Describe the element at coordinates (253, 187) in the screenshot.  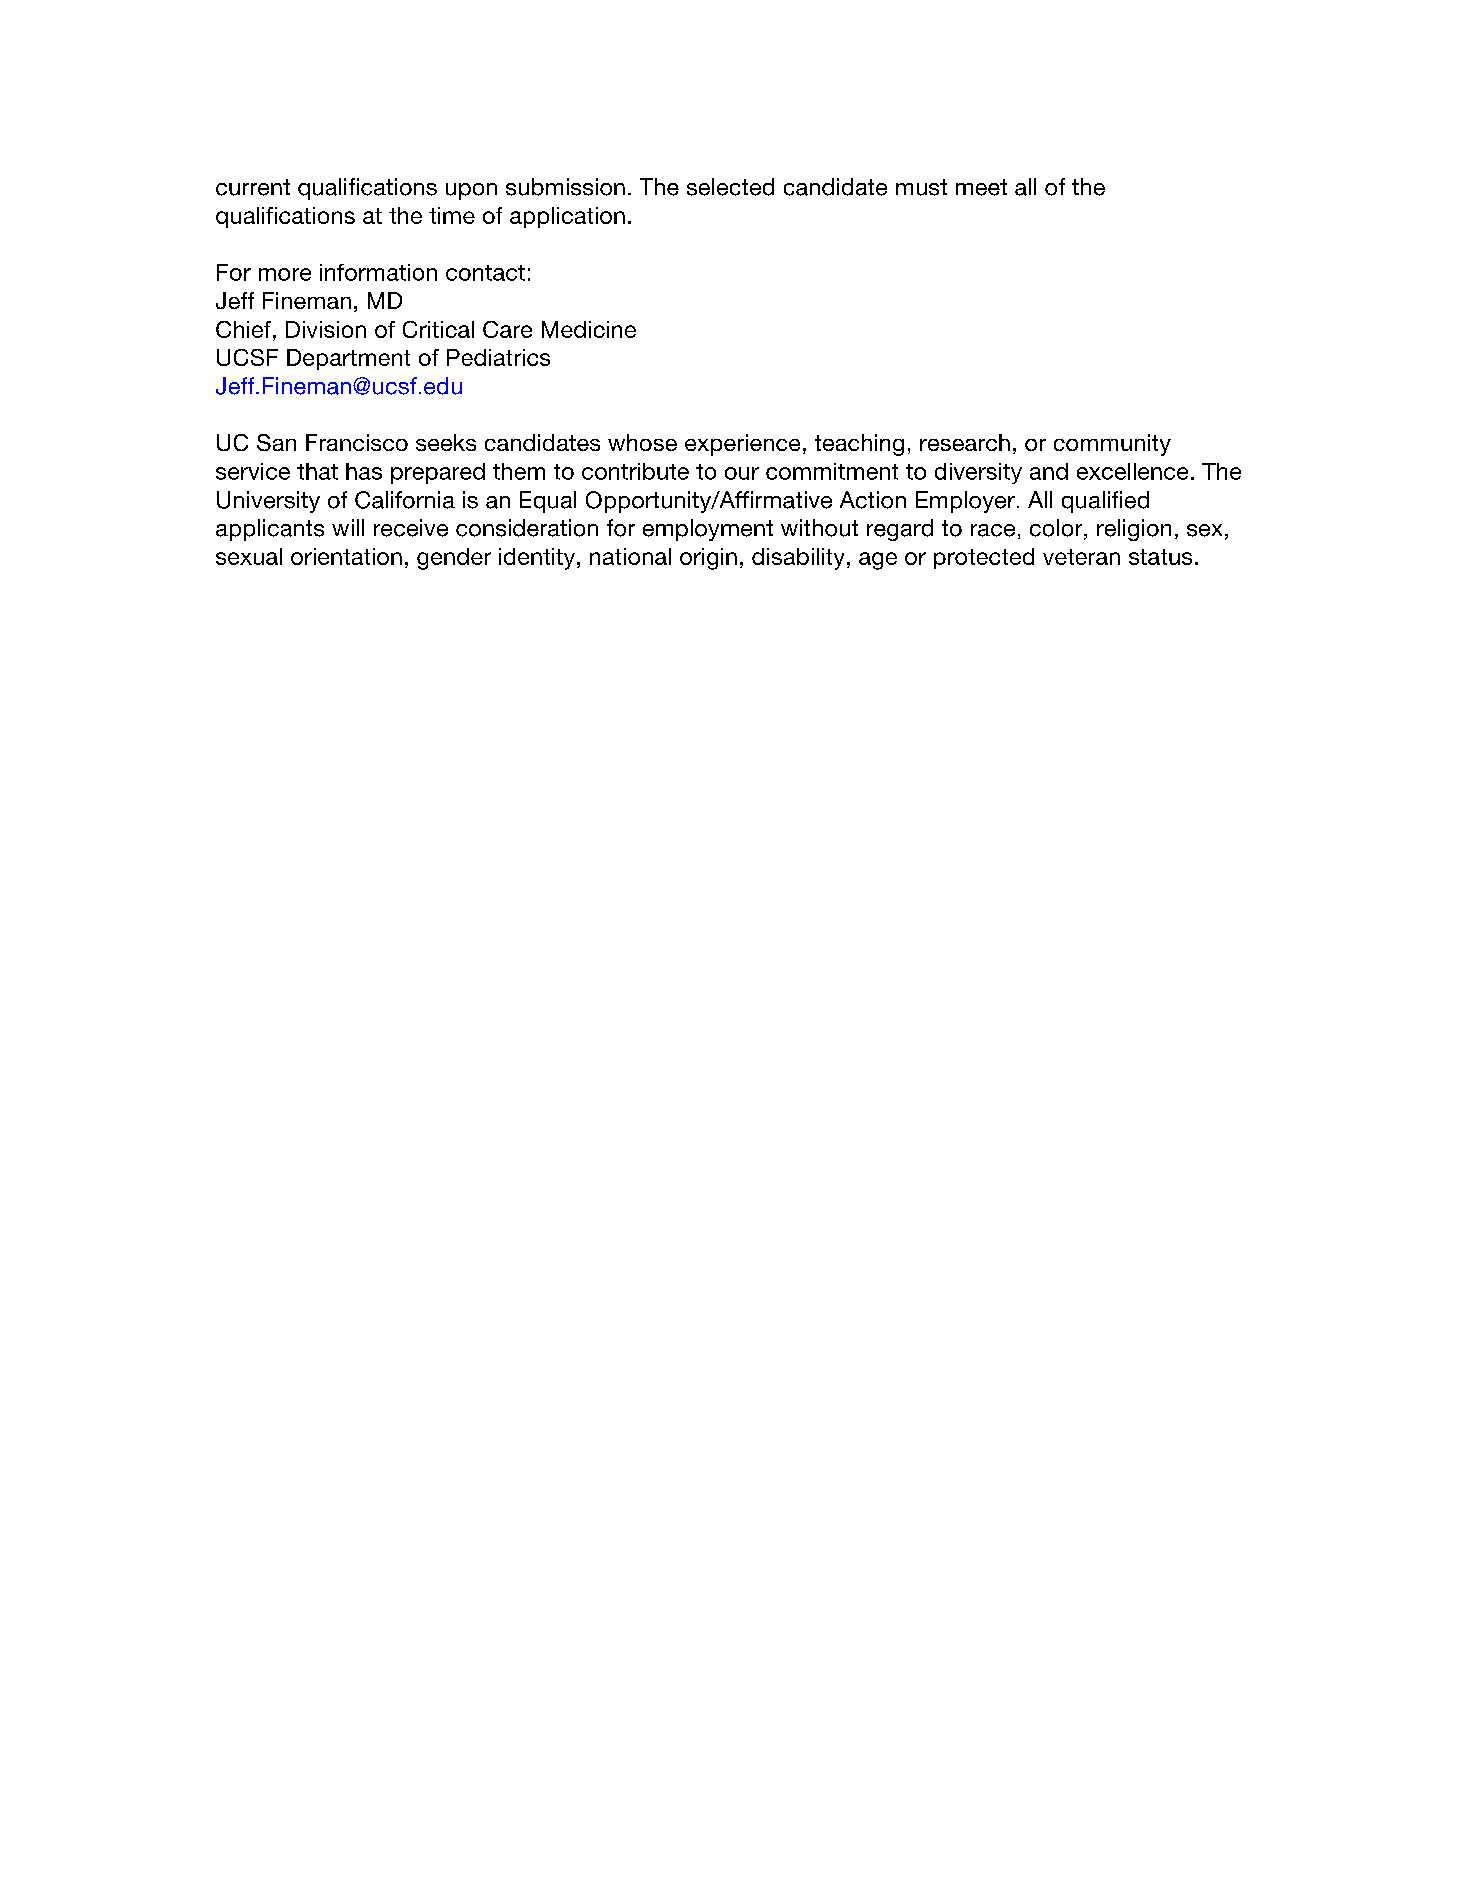
I see `current` at that location.
